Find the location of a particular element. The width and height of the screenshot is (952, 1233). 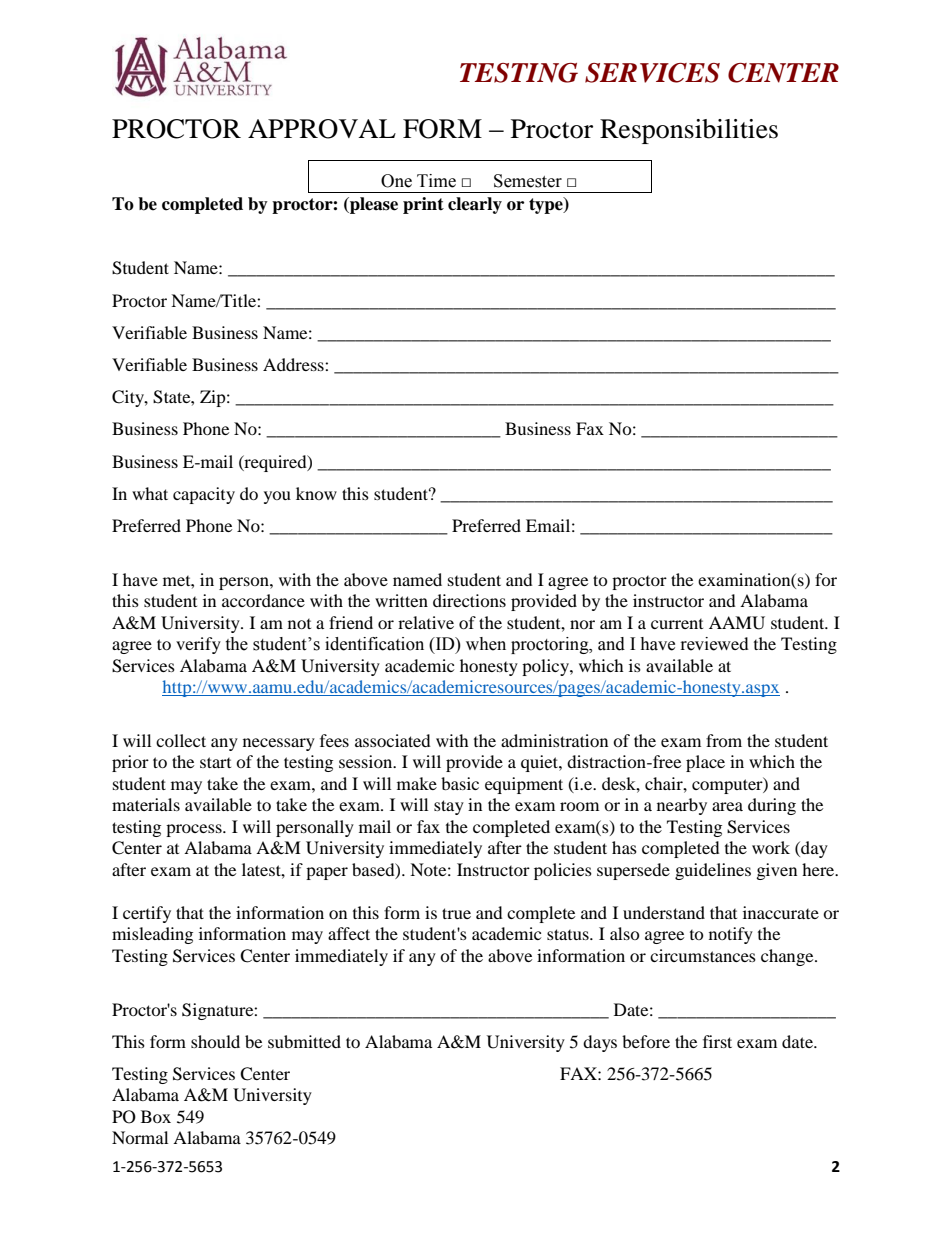

APPROVAL is located at coordinates (322, 129).
